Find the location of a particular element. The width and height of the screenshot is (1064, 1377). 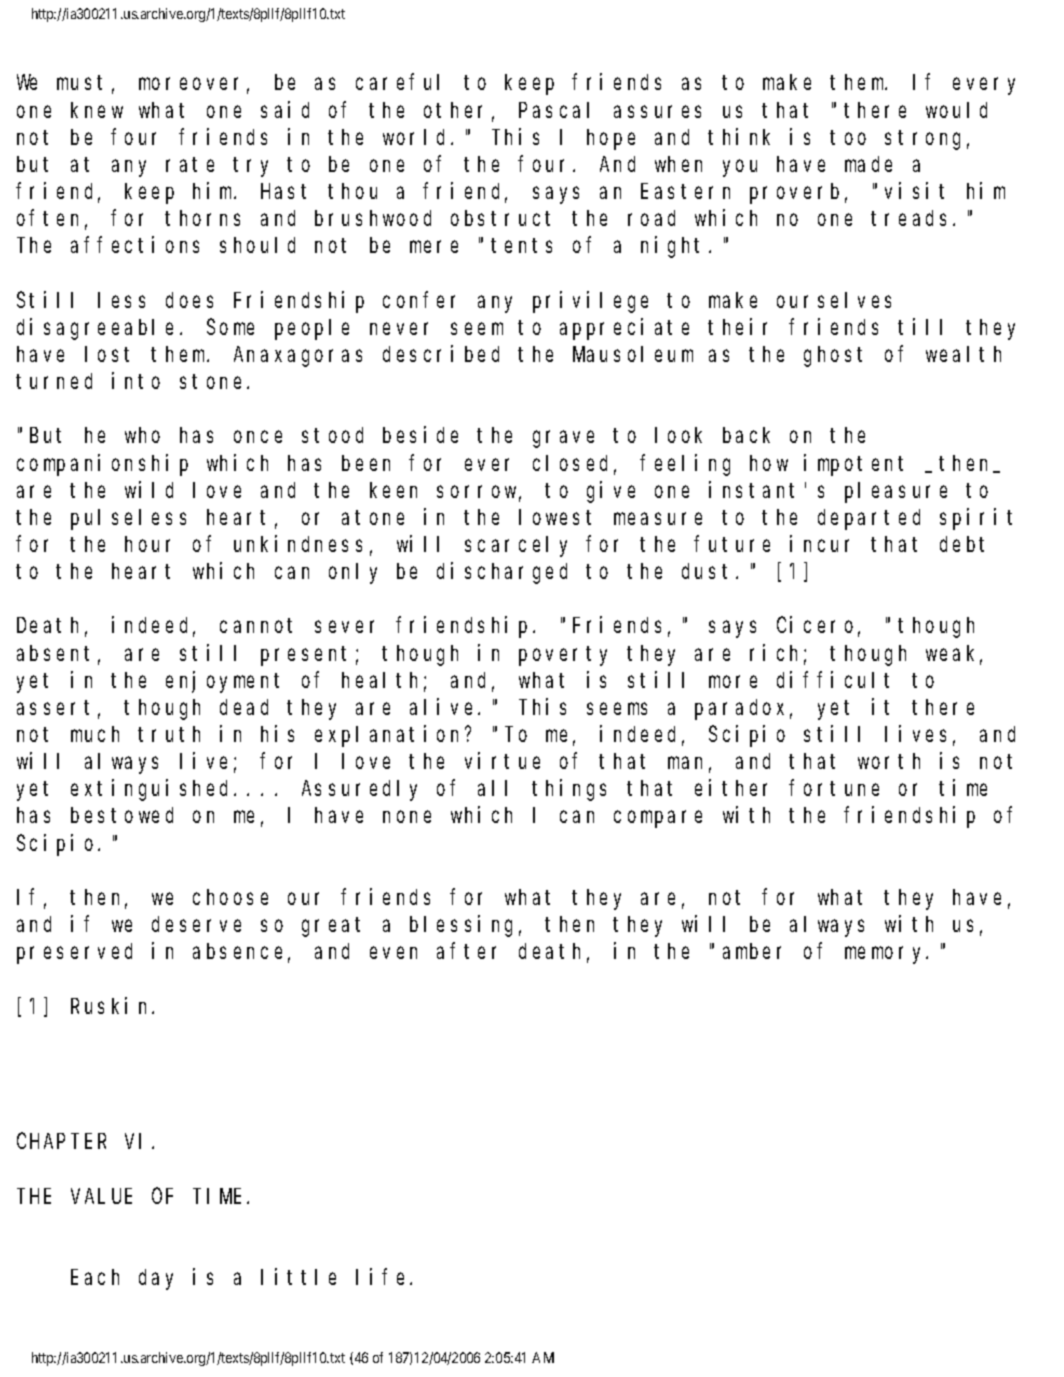

Mausoleum is located at coordinates (633, 354).
